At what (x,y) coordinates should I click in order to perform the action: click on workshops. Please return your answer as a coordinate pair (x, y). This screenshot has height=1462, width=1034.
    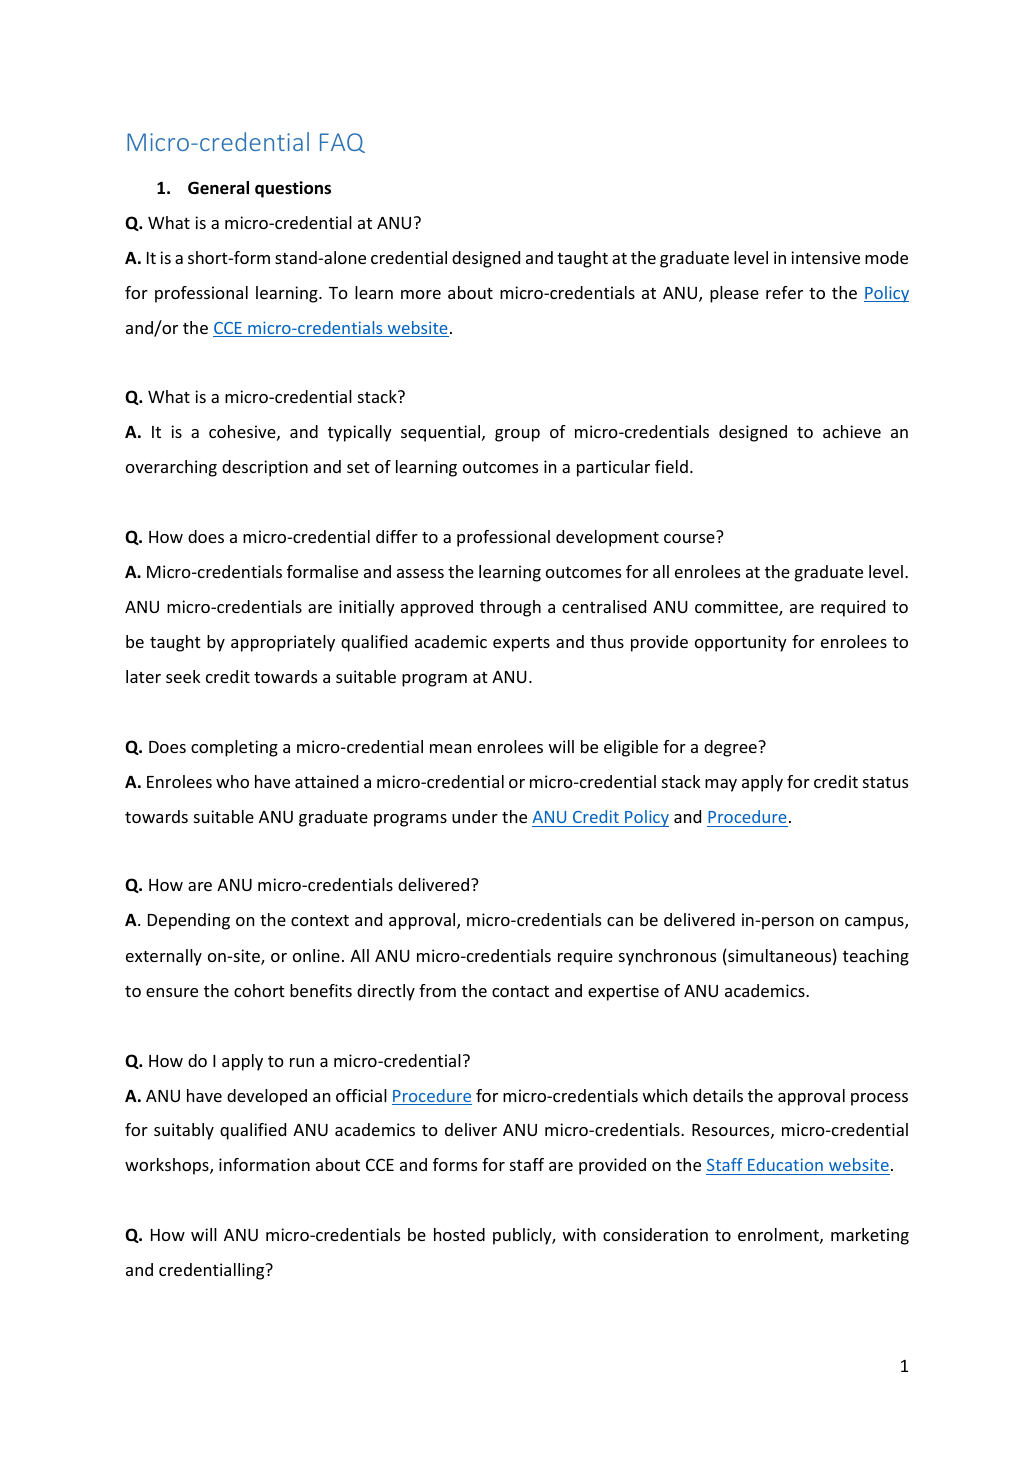
    Looking at the image, I should click on (168, 1166).
